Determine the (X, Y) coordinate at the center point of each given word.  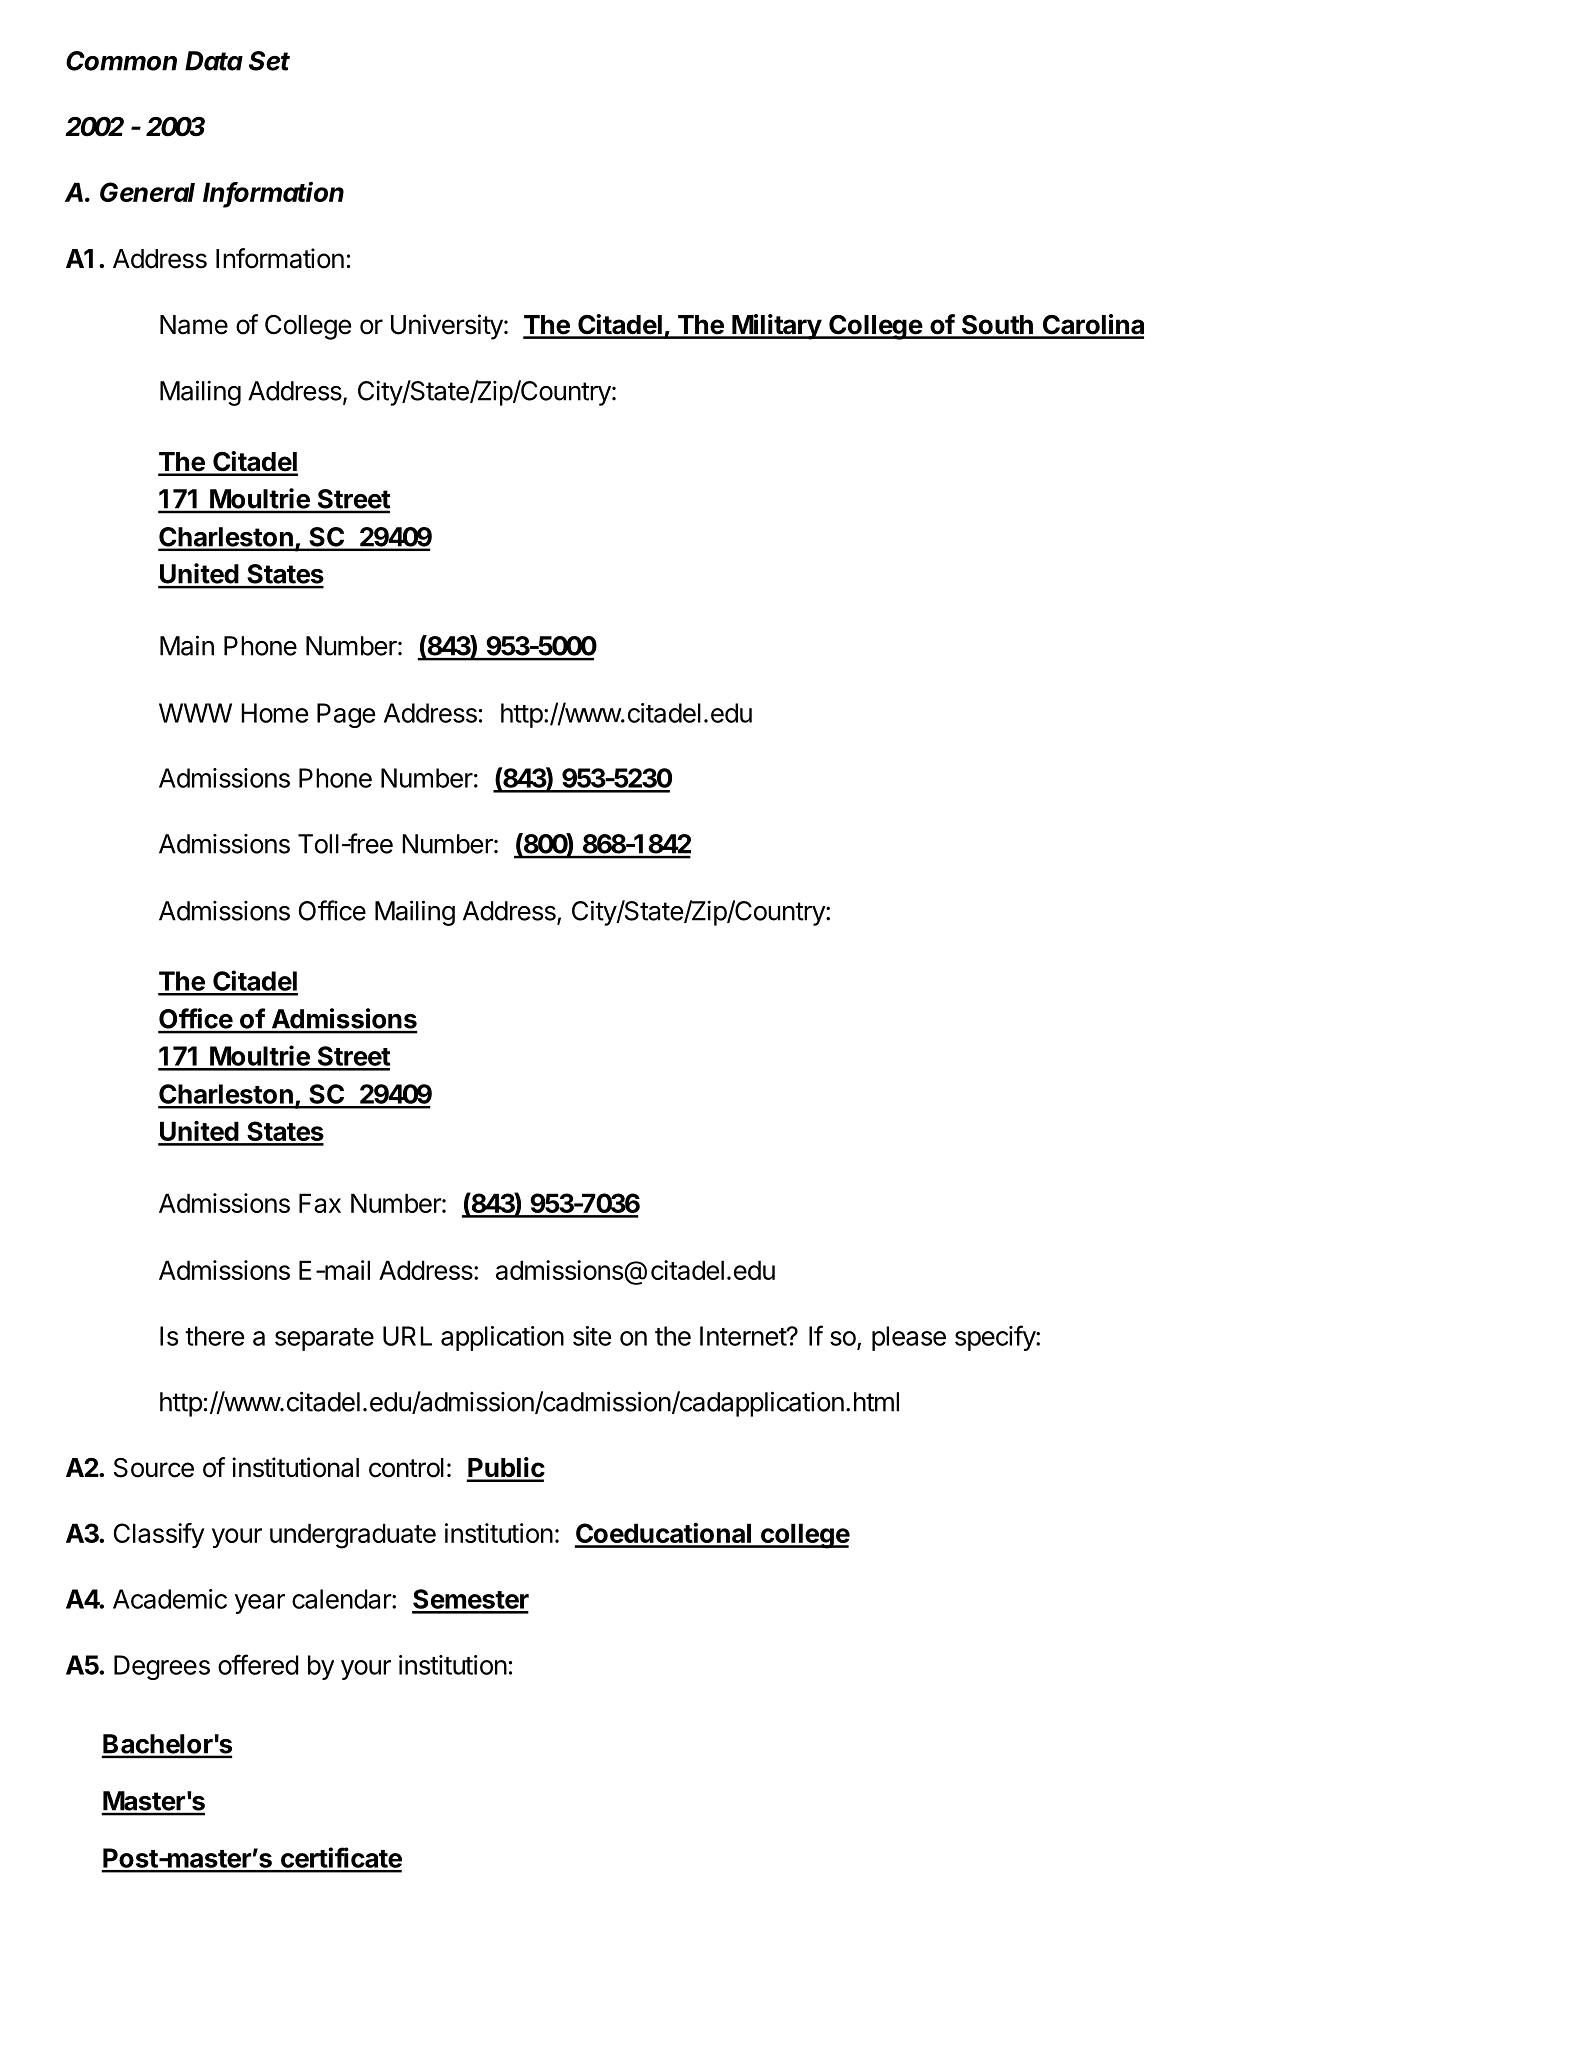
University (447, 327)
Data (214, 61)
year (260, 1604)
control (406, 1468)
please (909, 1338)
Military (776, 327)
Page (346, 715)
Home (274, 713)
